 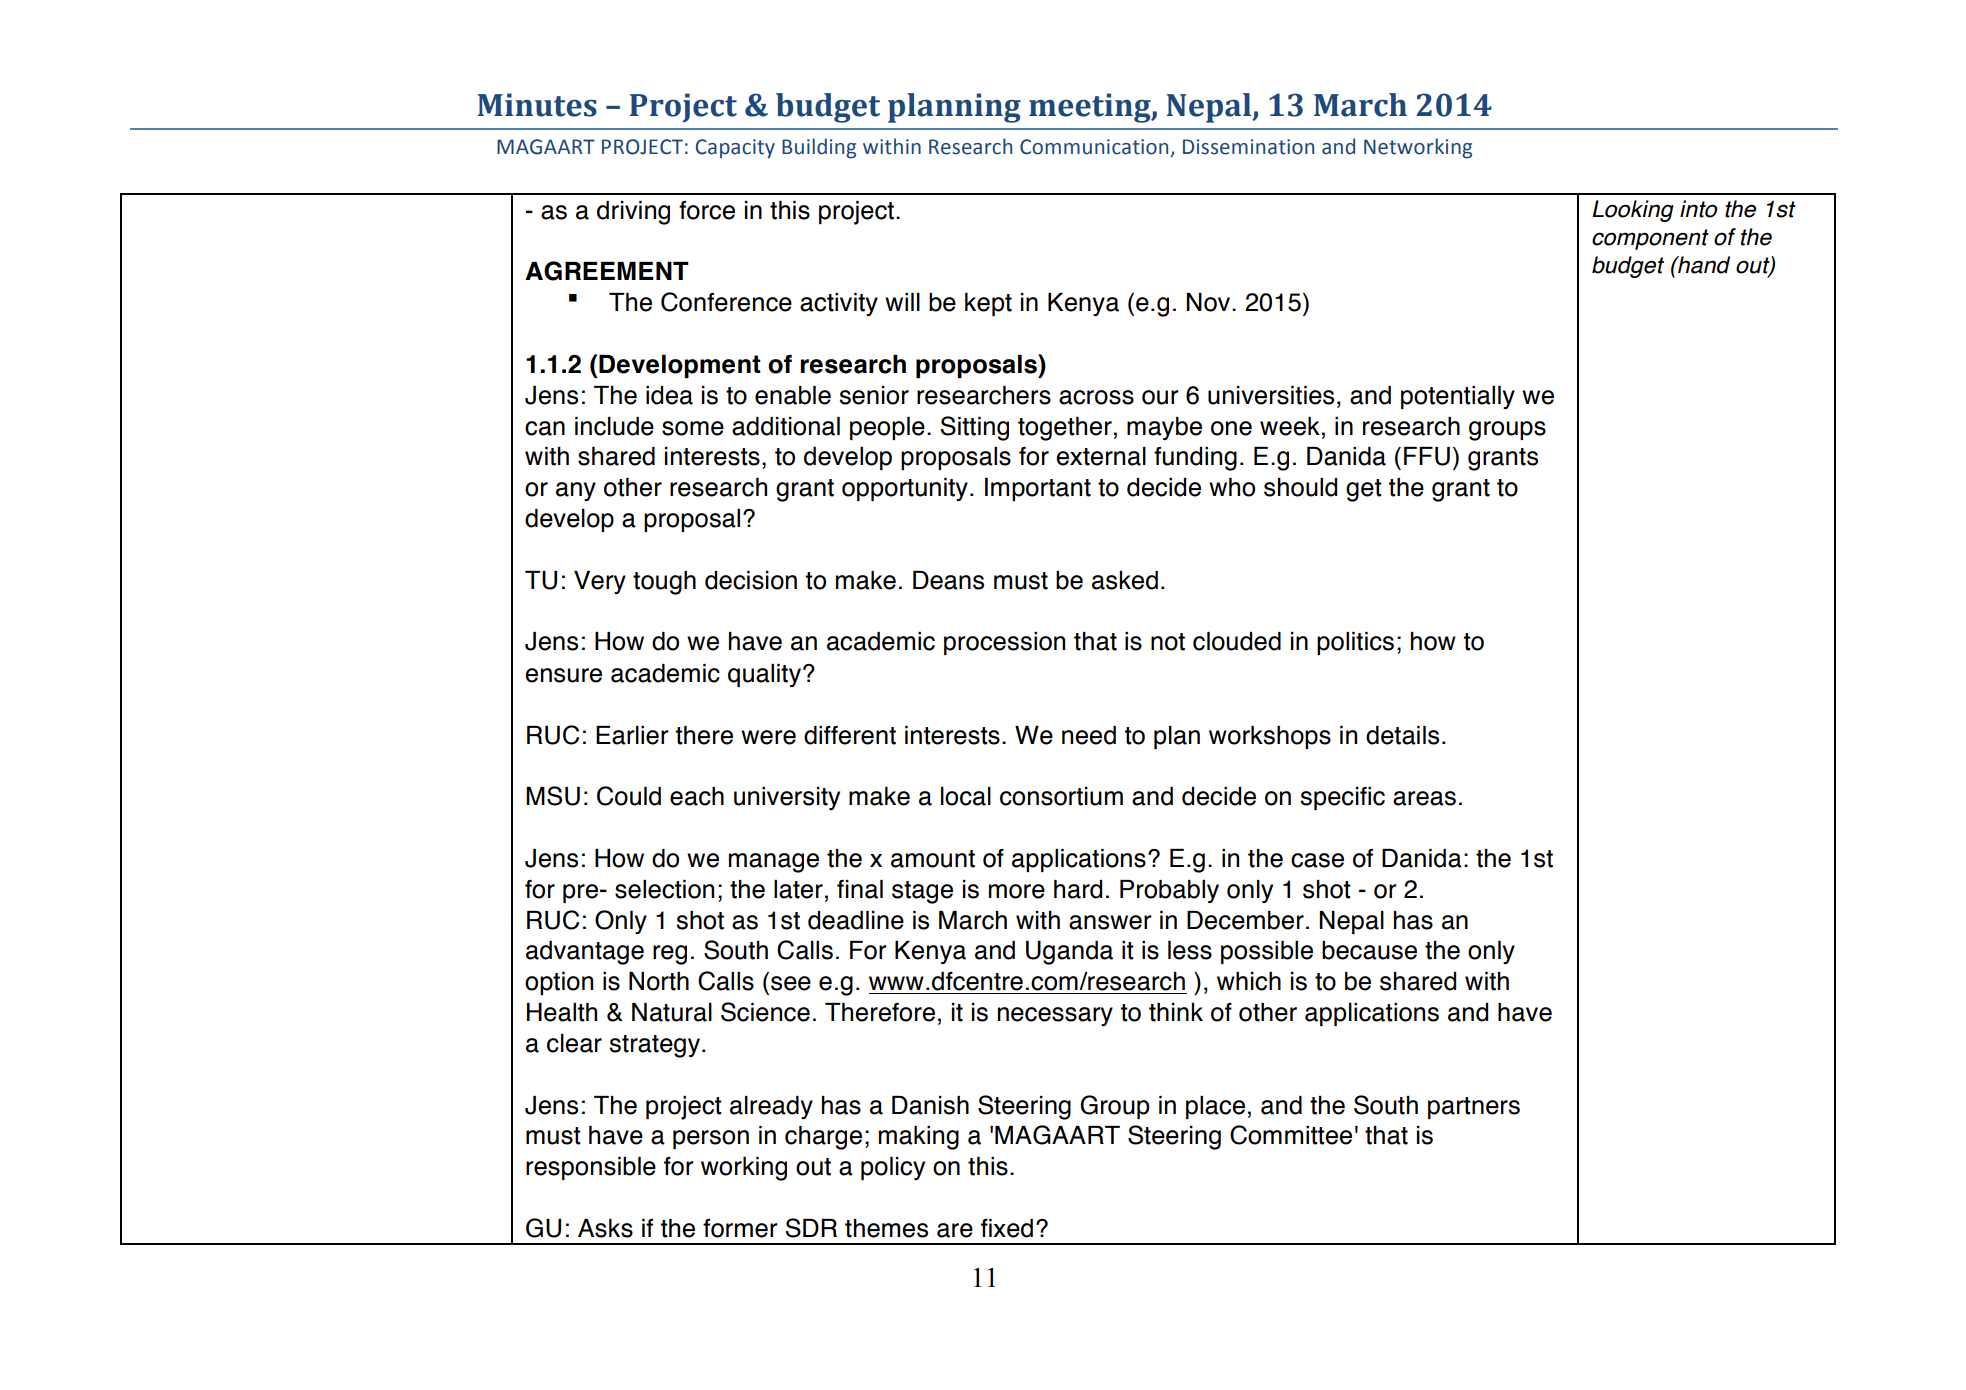 I want to click on need, so click(x=1089, y=735).
